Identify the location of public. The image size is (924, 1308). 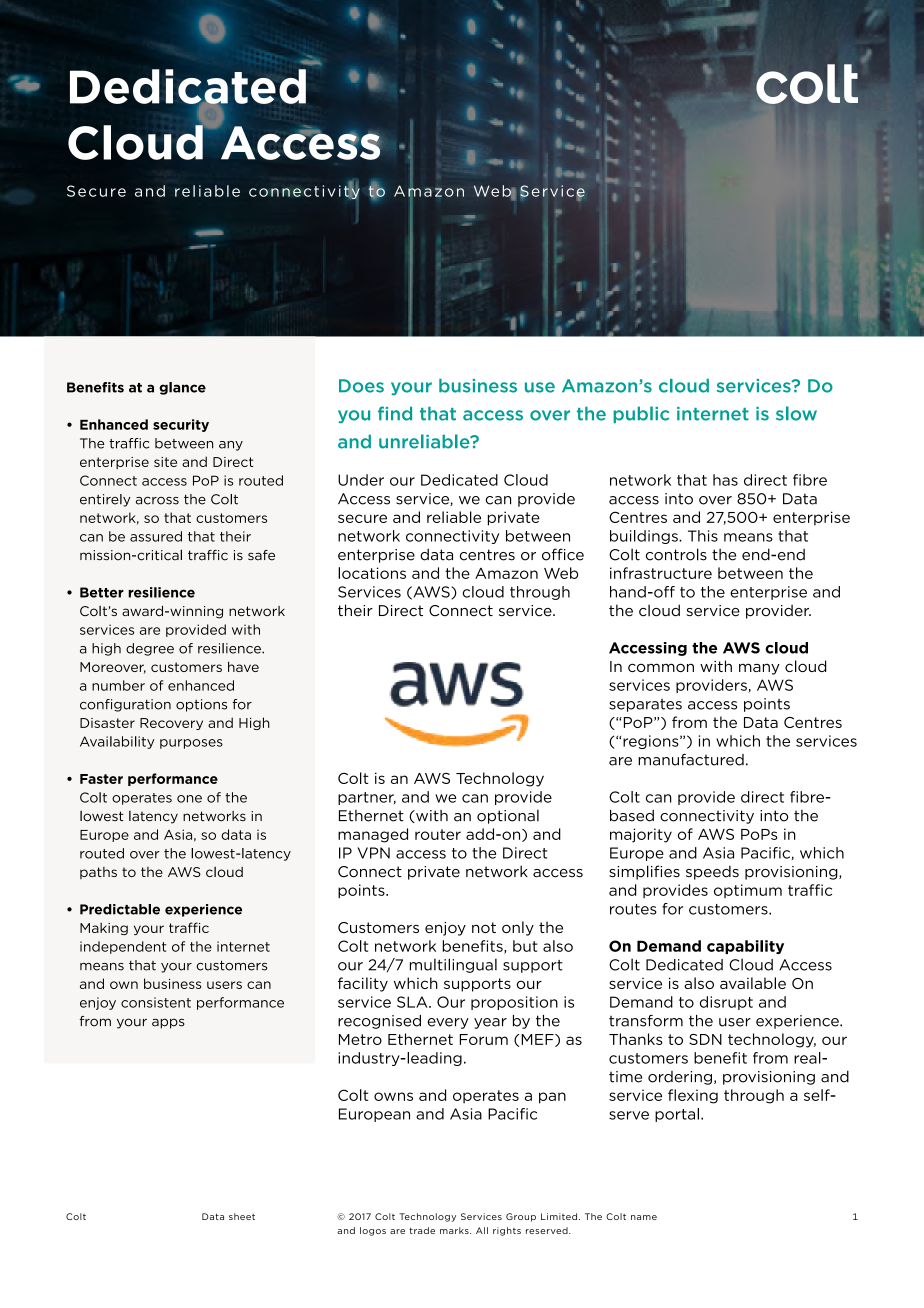
(641, 414).
